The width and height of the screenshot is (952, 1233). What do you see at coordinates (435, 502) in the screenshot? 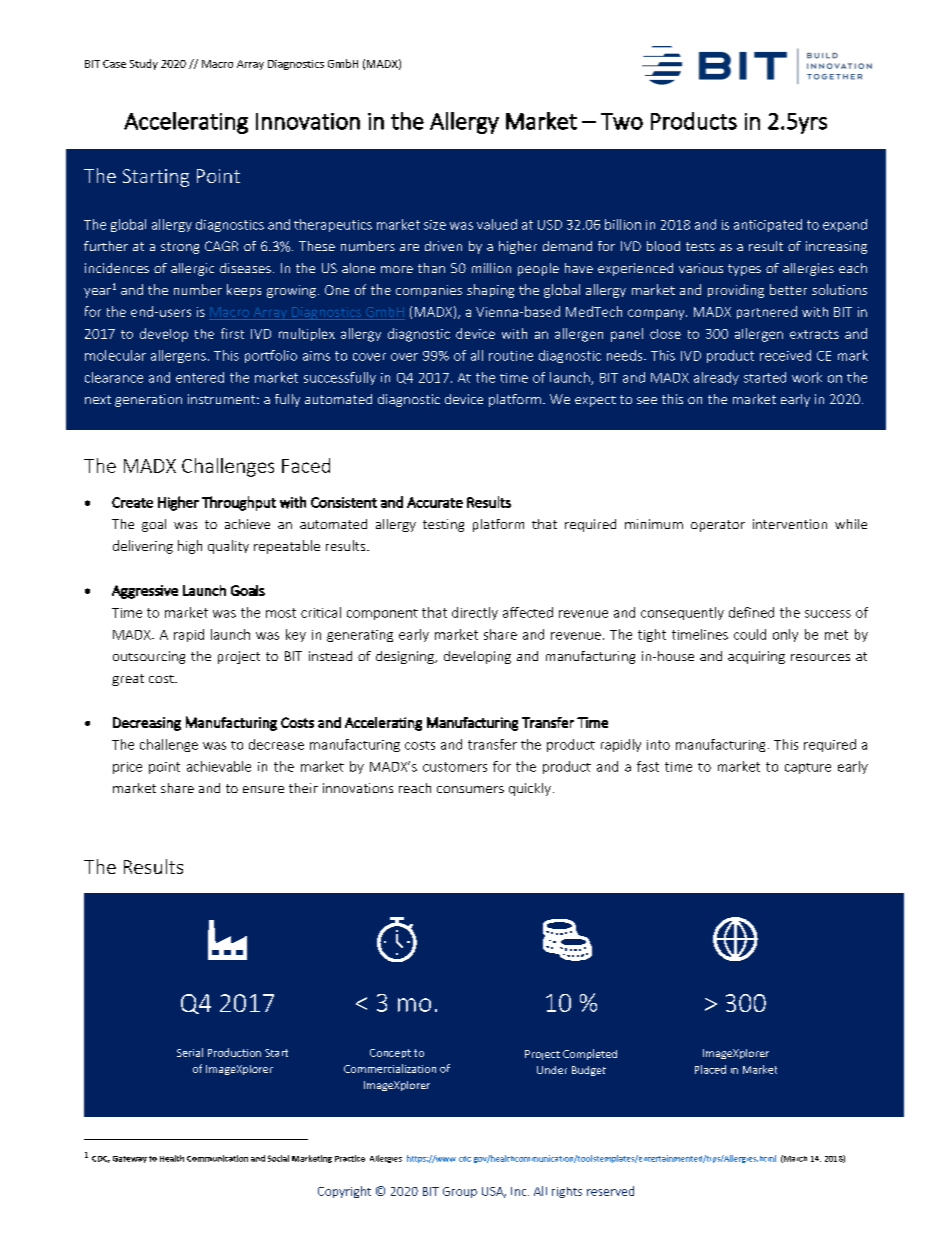
I see `Accurate` at bounding box center [435, 502].
